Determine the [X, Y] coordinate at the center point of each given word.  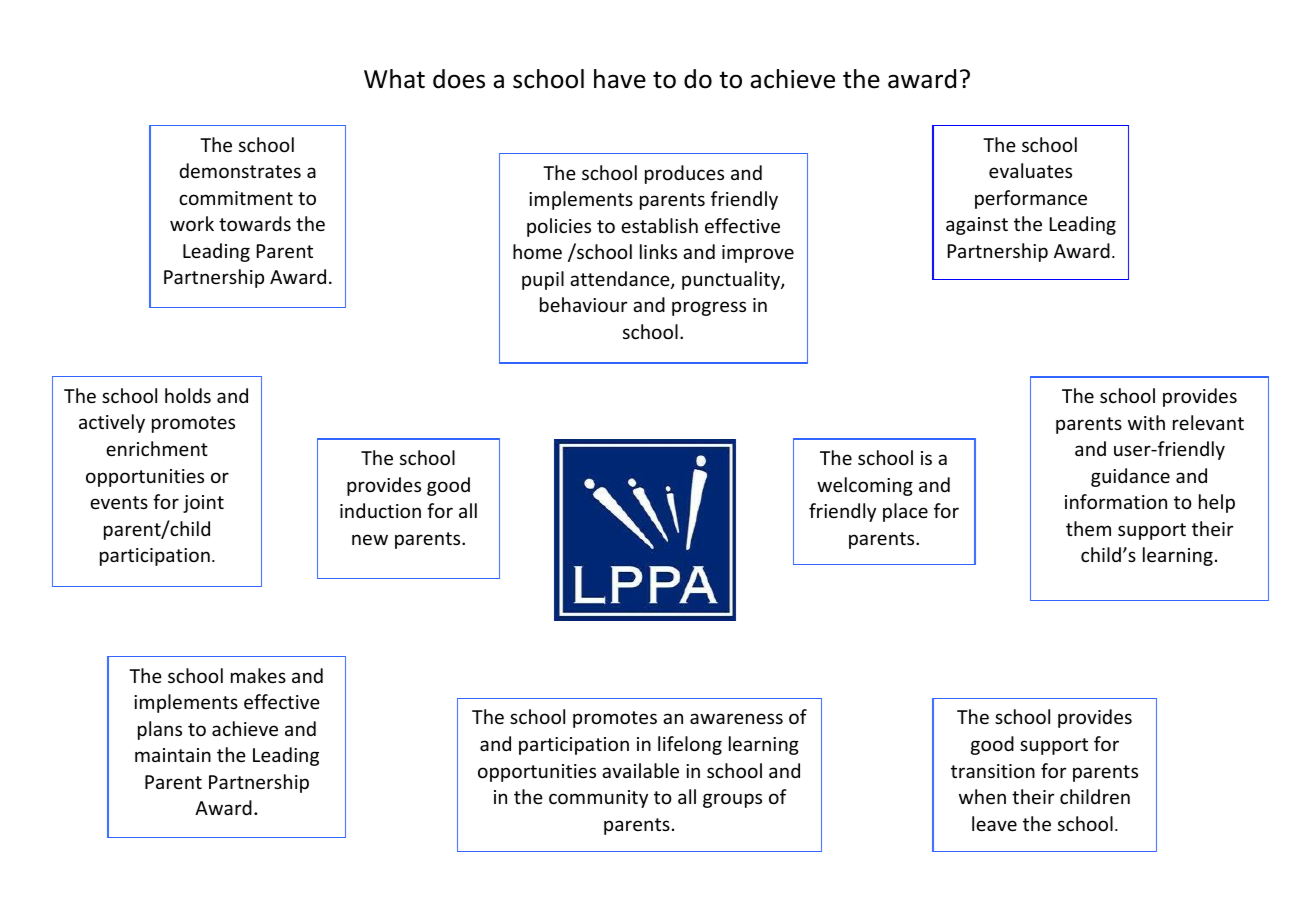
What [394, 79]
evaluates [1030, 170]
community [598, 799]
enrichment [157, 448]
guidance [1130, 477]
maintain [173, 755]
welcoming [865, 486]
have [620, 79]
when [982, 796]
